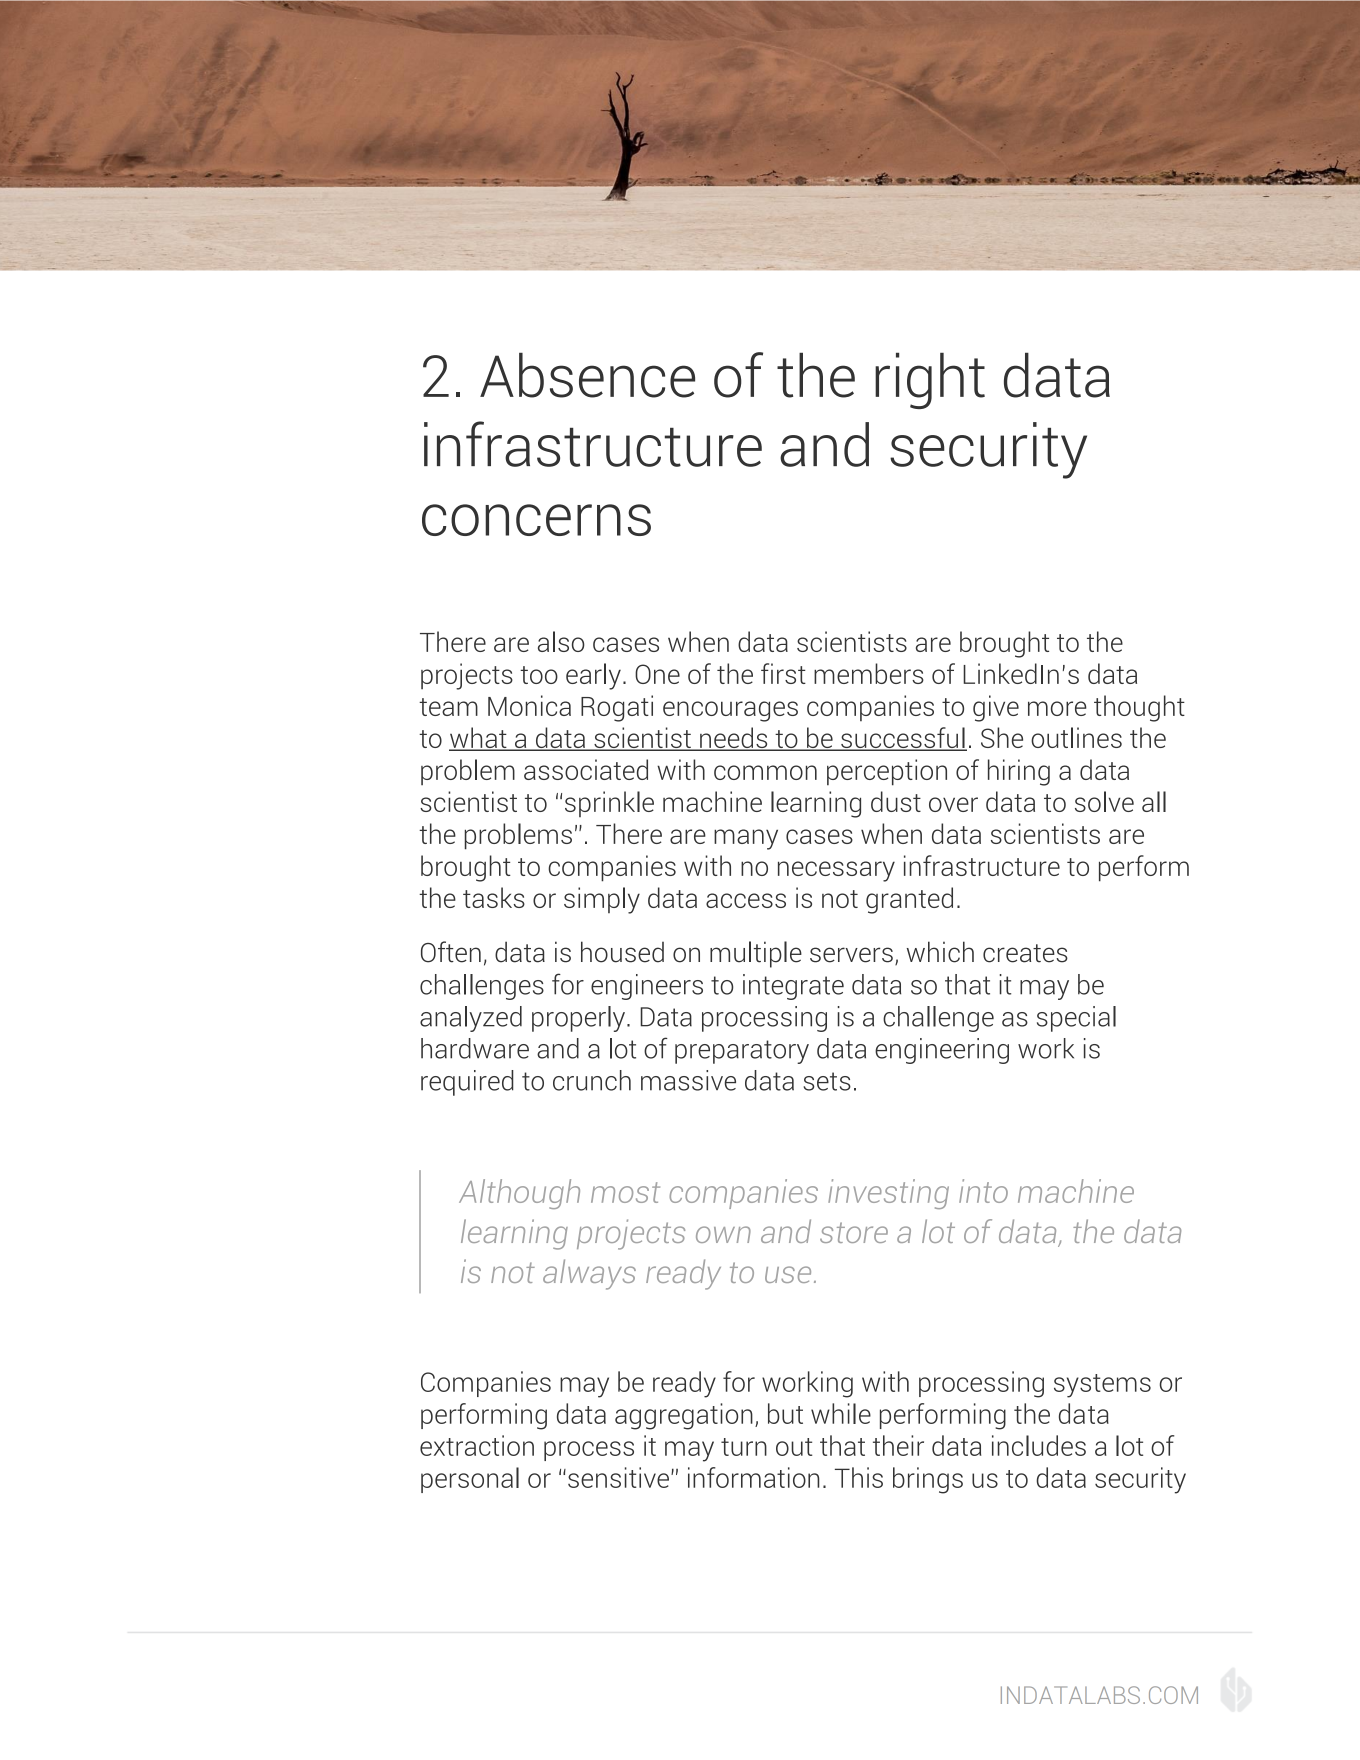 This screenshot has width=1360, height=1760. What do you see at coordinates (756, 954) in the screenshot?
I see `multiple` at bounding box center [756, 954].
